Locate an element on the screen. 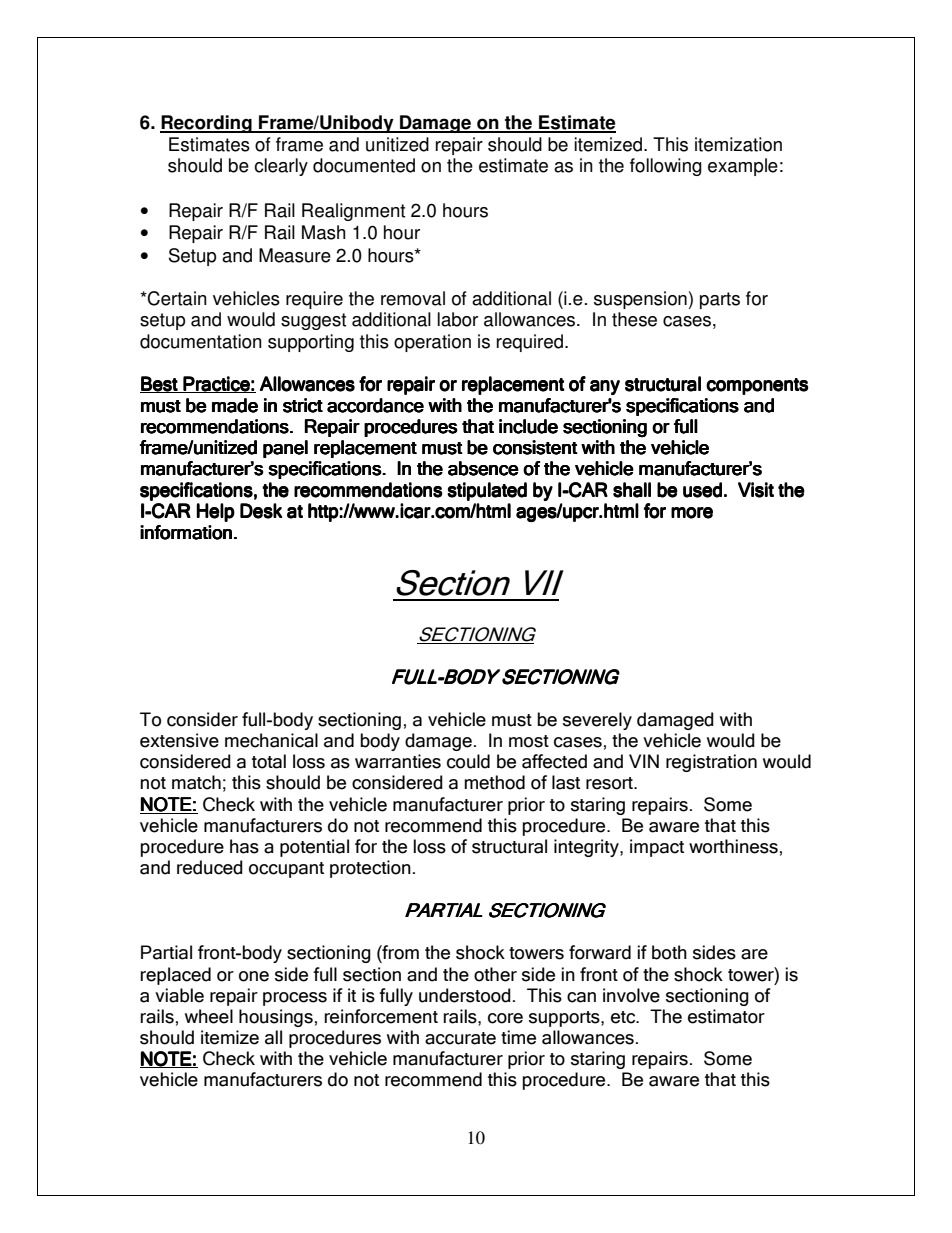 The height and width of the screenshot is (1233, 952). severely is located at coordinates (597, 721).
